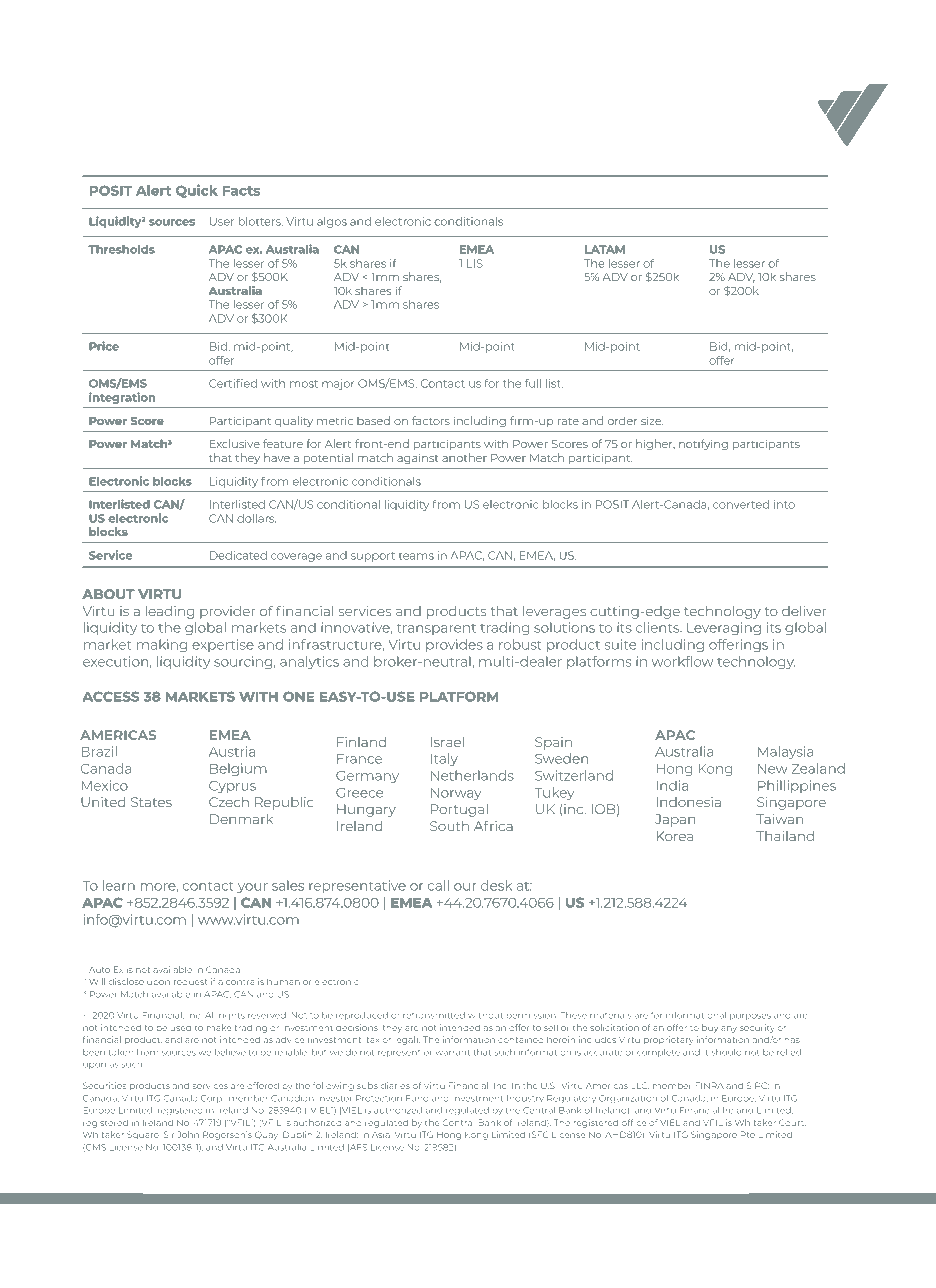 The width and height of the page is (936, 1288). What do you see at coordinates (188, 1134) in the page?
I see `John` at bounding box center [188, 1134].
